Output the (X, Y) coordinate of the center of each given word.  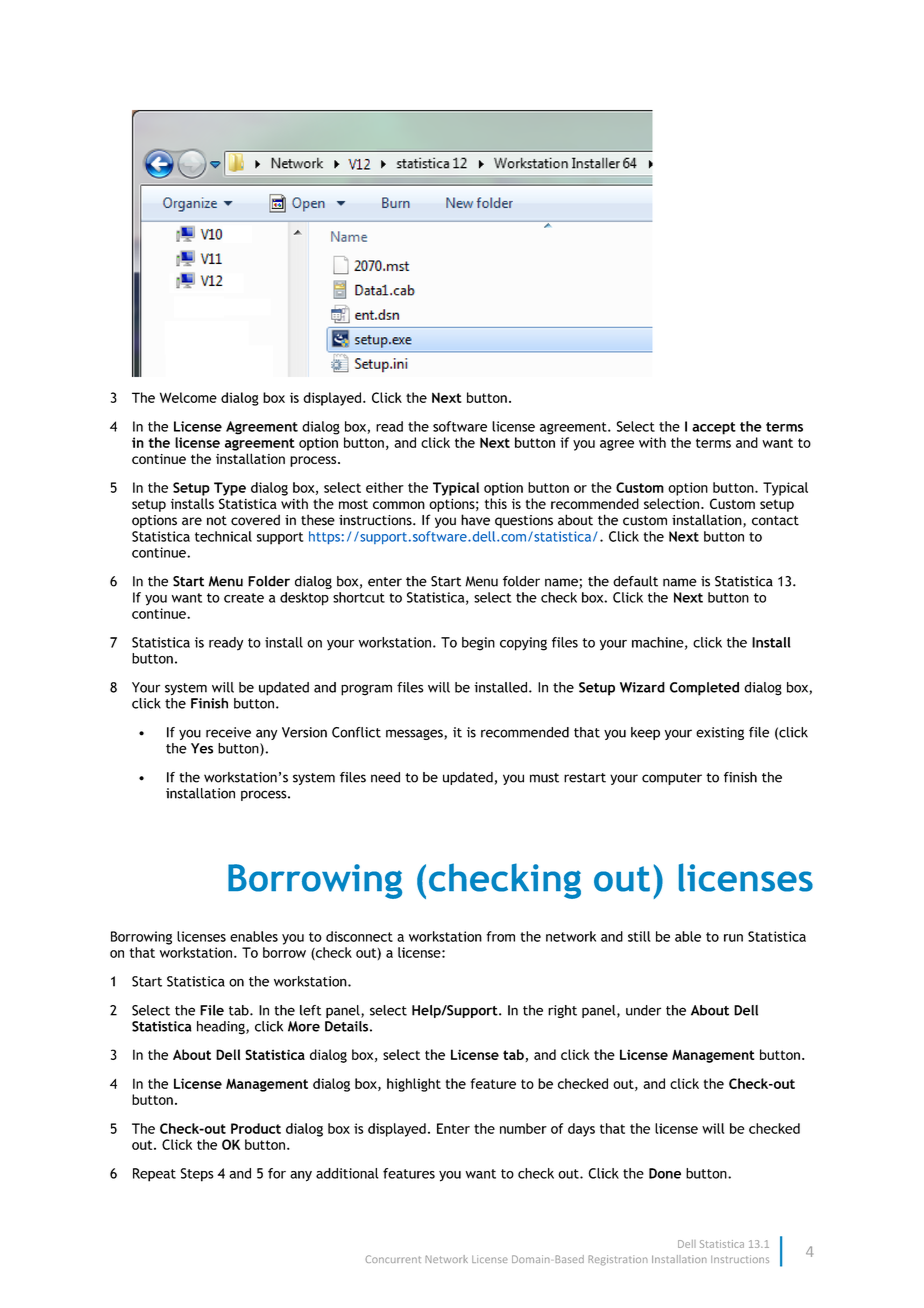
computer (672, 779)
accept (714, 428)
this (496, 503)
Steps (197, 1175)
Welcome (188, 397)
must (544, 778)
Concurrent (393, 1259)
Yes (202, 748)
